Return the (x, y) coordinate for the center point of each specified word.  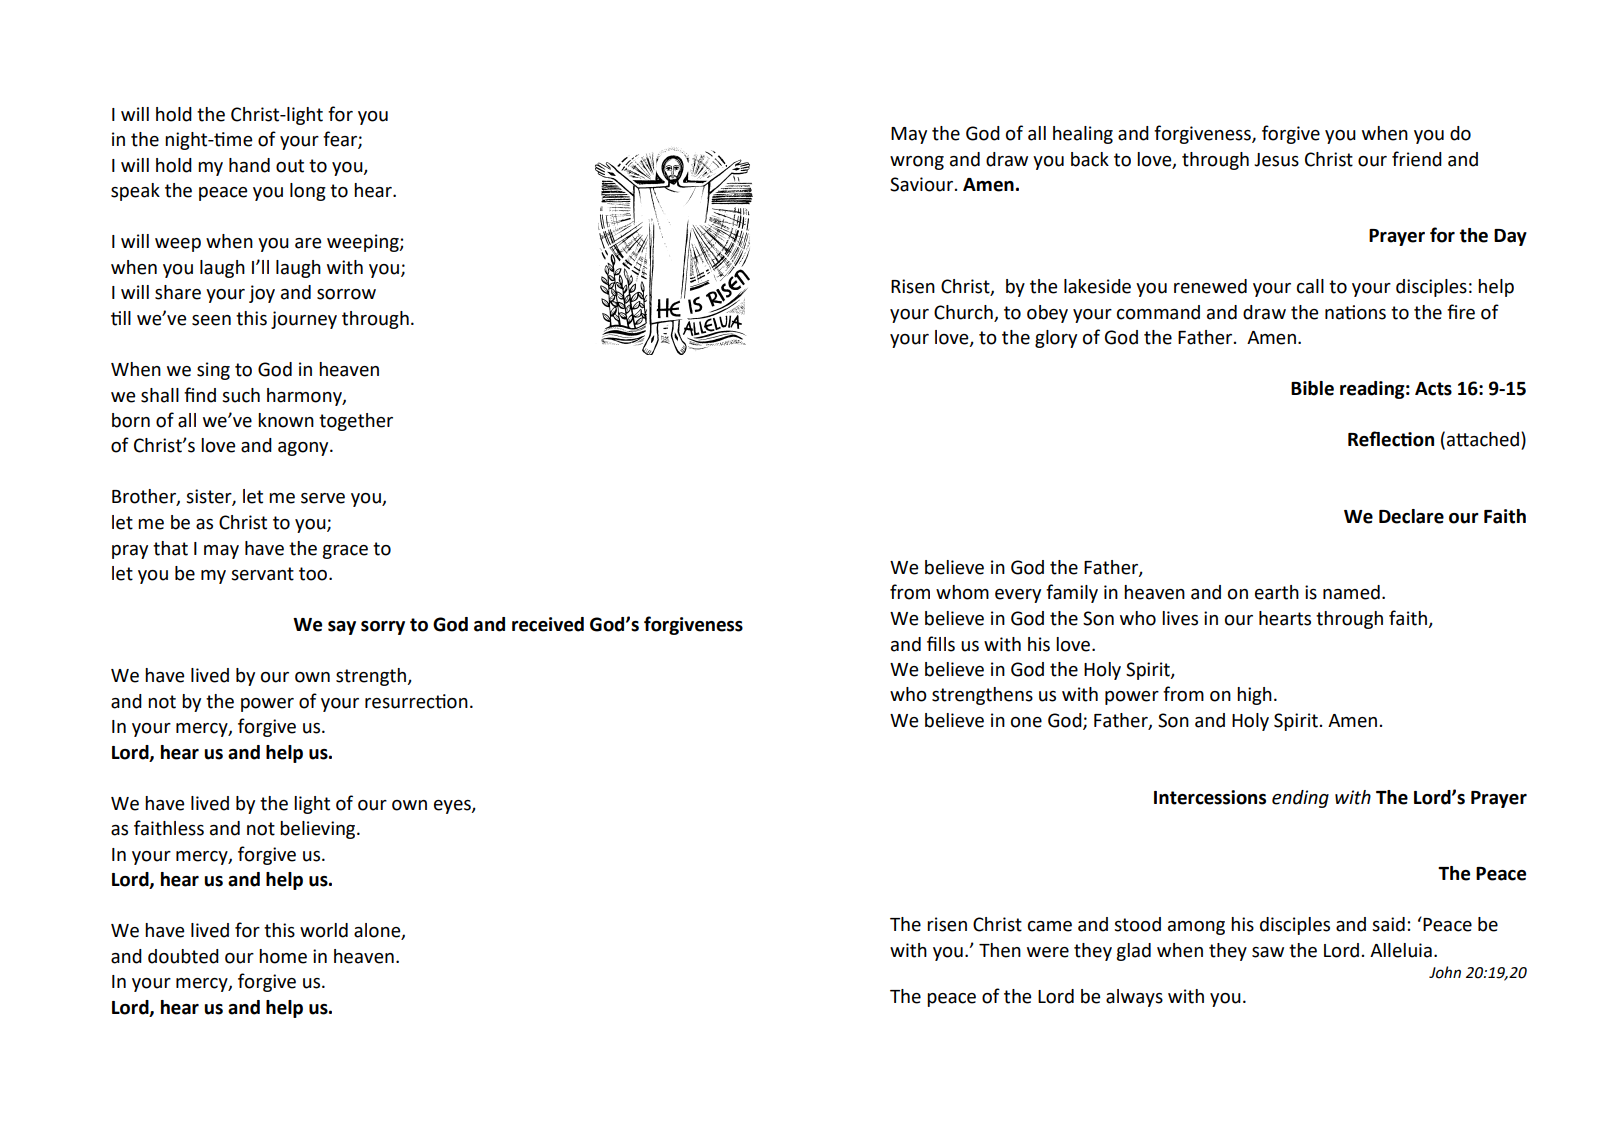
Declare (1411, 516)
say (342, 628)
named (1351, 592)
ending (1300, 799)
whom (962, 592)
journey (304, 320)
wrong (917, 163)
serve (323, 498)
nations (1355, 312)
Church (963, 312)
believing (319, 830)
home (283, 956)
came (1050, 926)
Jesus (1276, 160)
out (290, 166)
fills (941, 644)
